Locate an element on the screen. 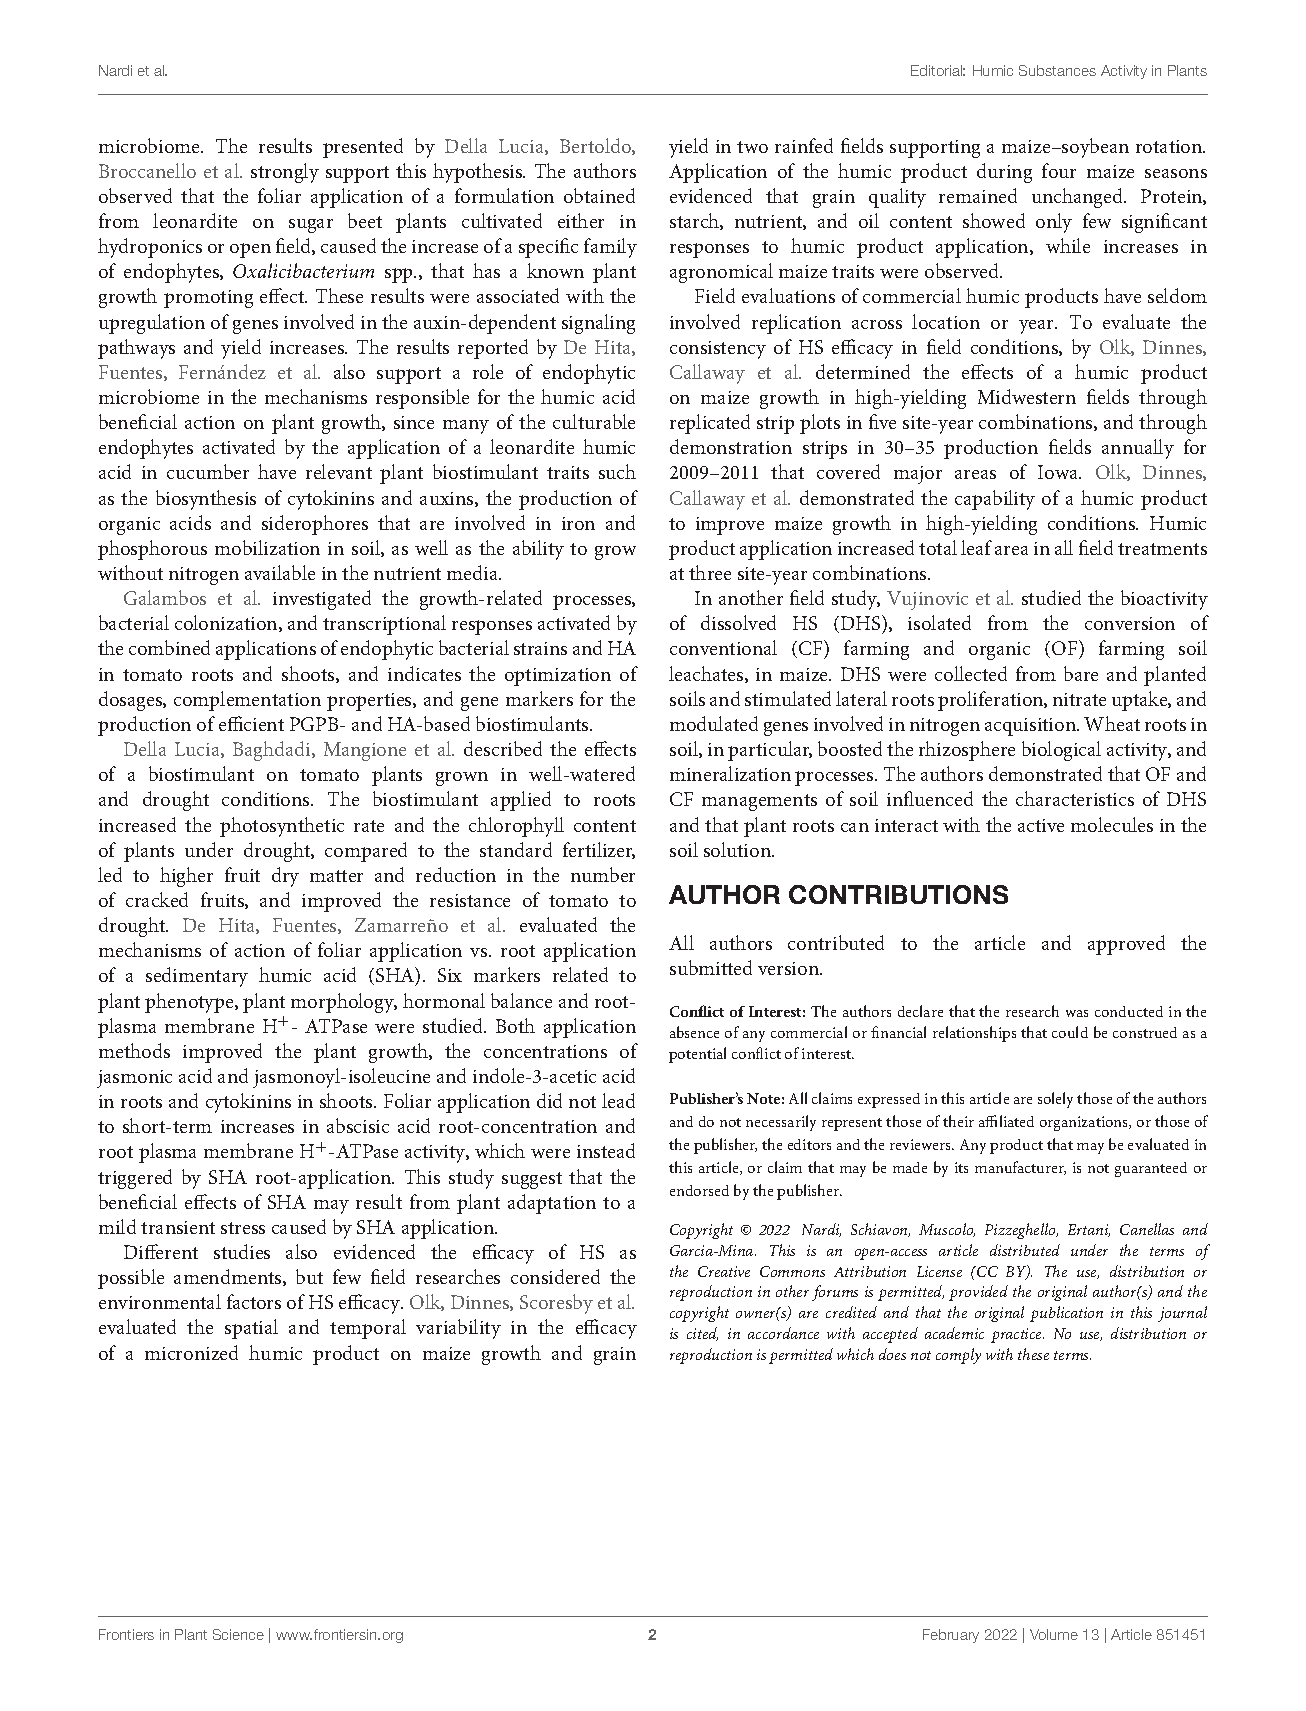 Image resolution: width=1306 pixels, height=1711 pixels. Science is located at coordinates (238, 1634).
